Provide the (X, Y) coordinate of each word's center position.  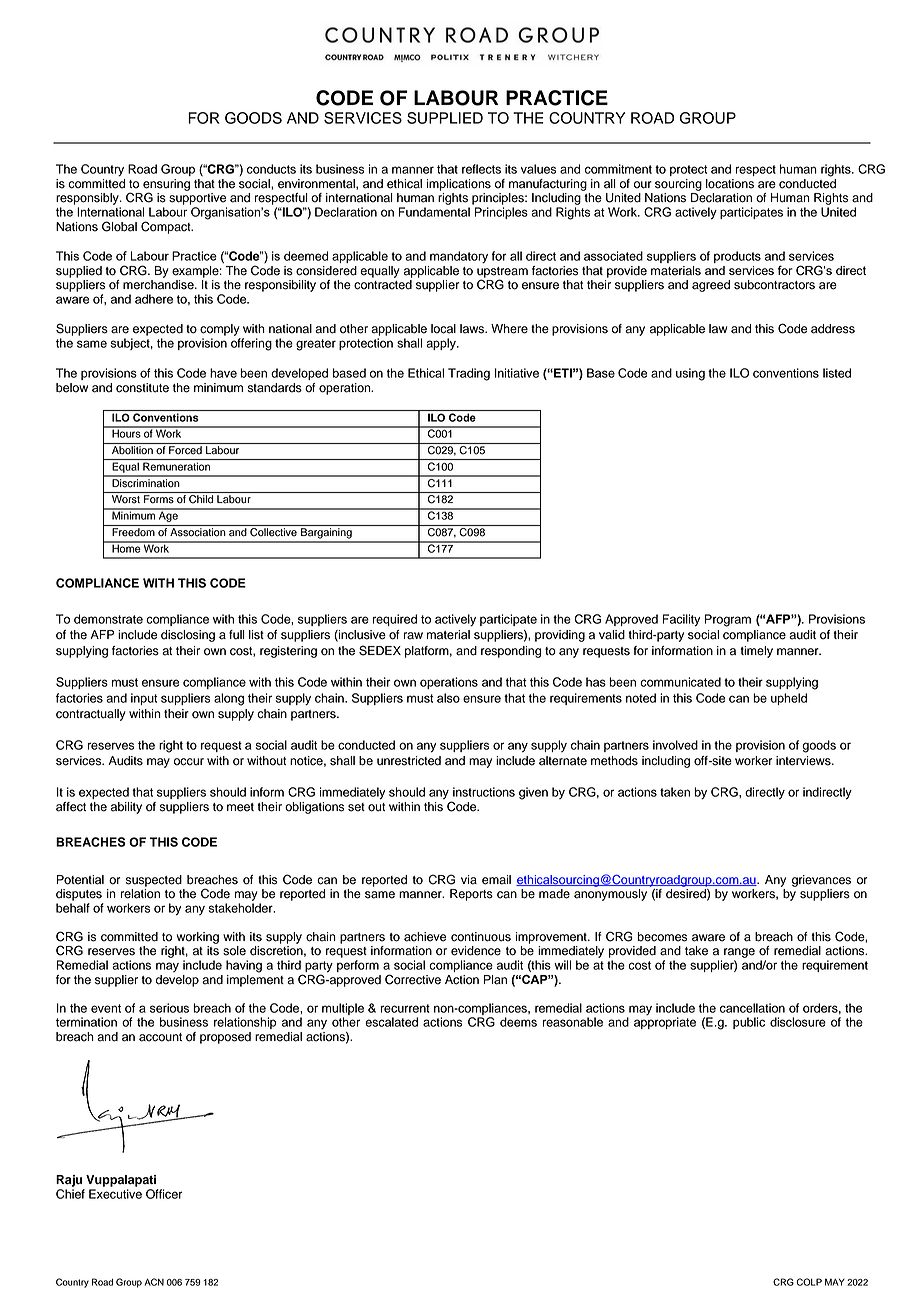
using (690, 374)
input (144, 699)
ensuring (166, 186)
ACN (154, 1282)
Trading (469, 374)
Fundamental (434, 212)
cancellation (752, 1008)
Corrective (413, 979)
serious (169, 1008)
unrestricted (409, 761)
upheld (789, 699)
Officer (164, 1194)
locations (730, 184)
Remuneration (176, 466)
